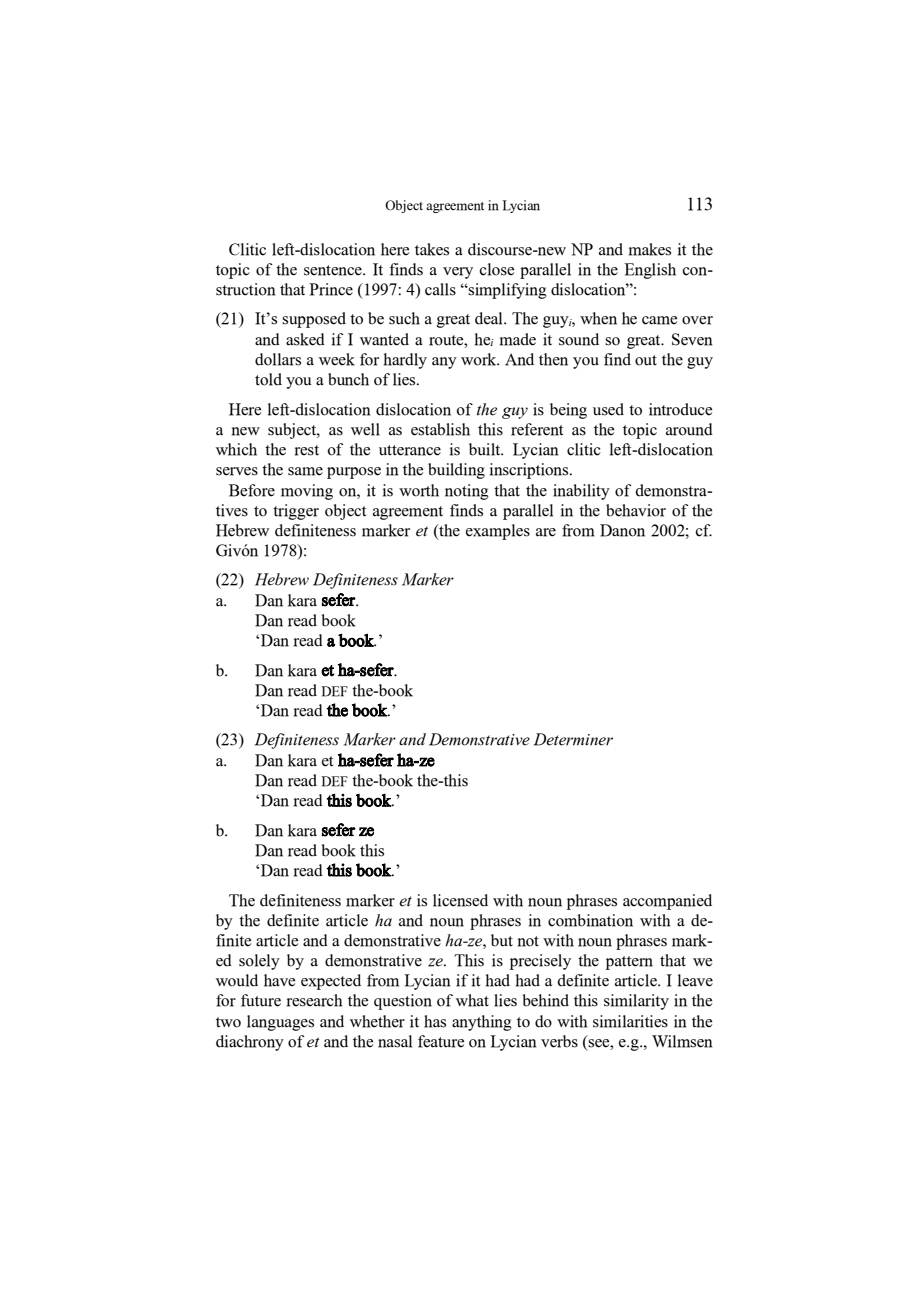 This screenshot has width=924, height=1308. I want to click on languages, so click(280, 1023).
